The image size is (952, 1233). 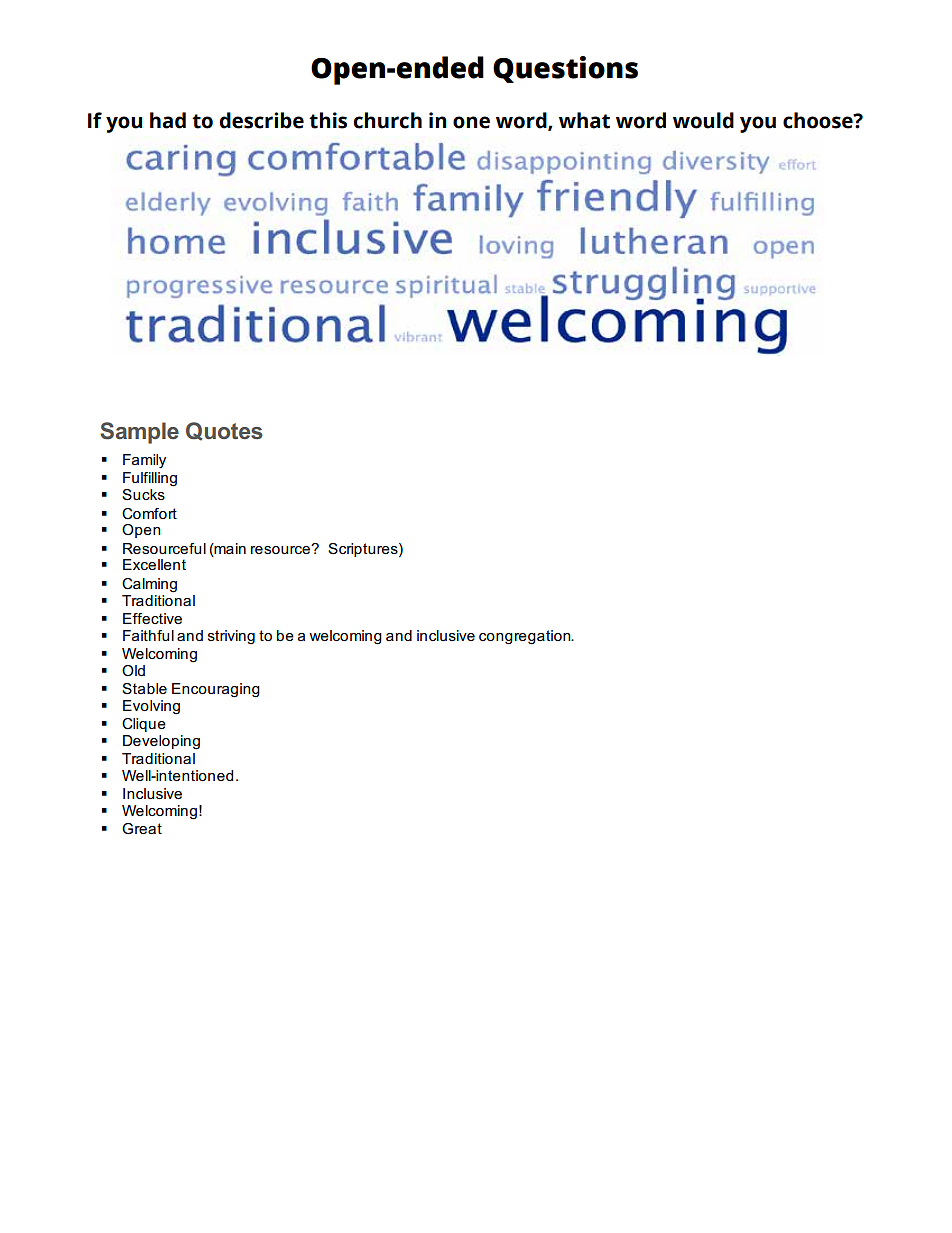 What do you see at coordinates (144, 688) in the image?
I see `Stable` at bounding box center [144, 688].
